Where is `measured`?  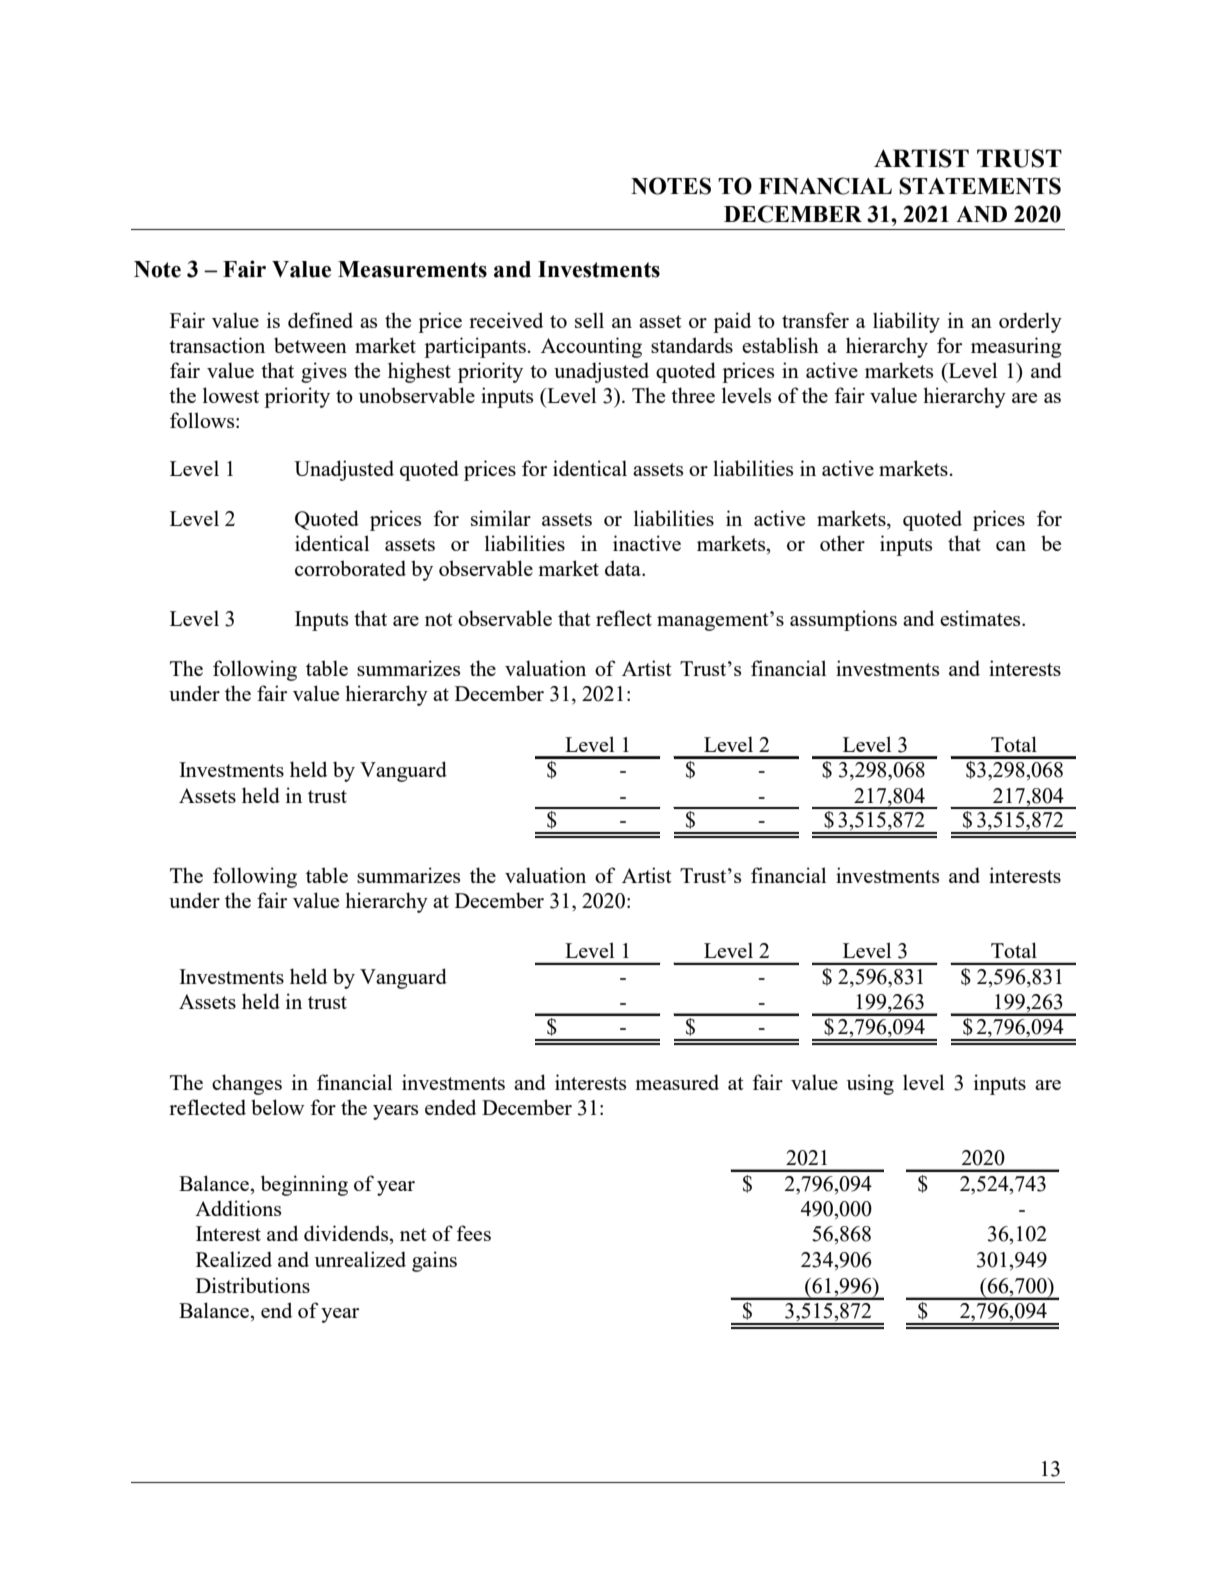
measured is located at coordinates (677, 1082).
